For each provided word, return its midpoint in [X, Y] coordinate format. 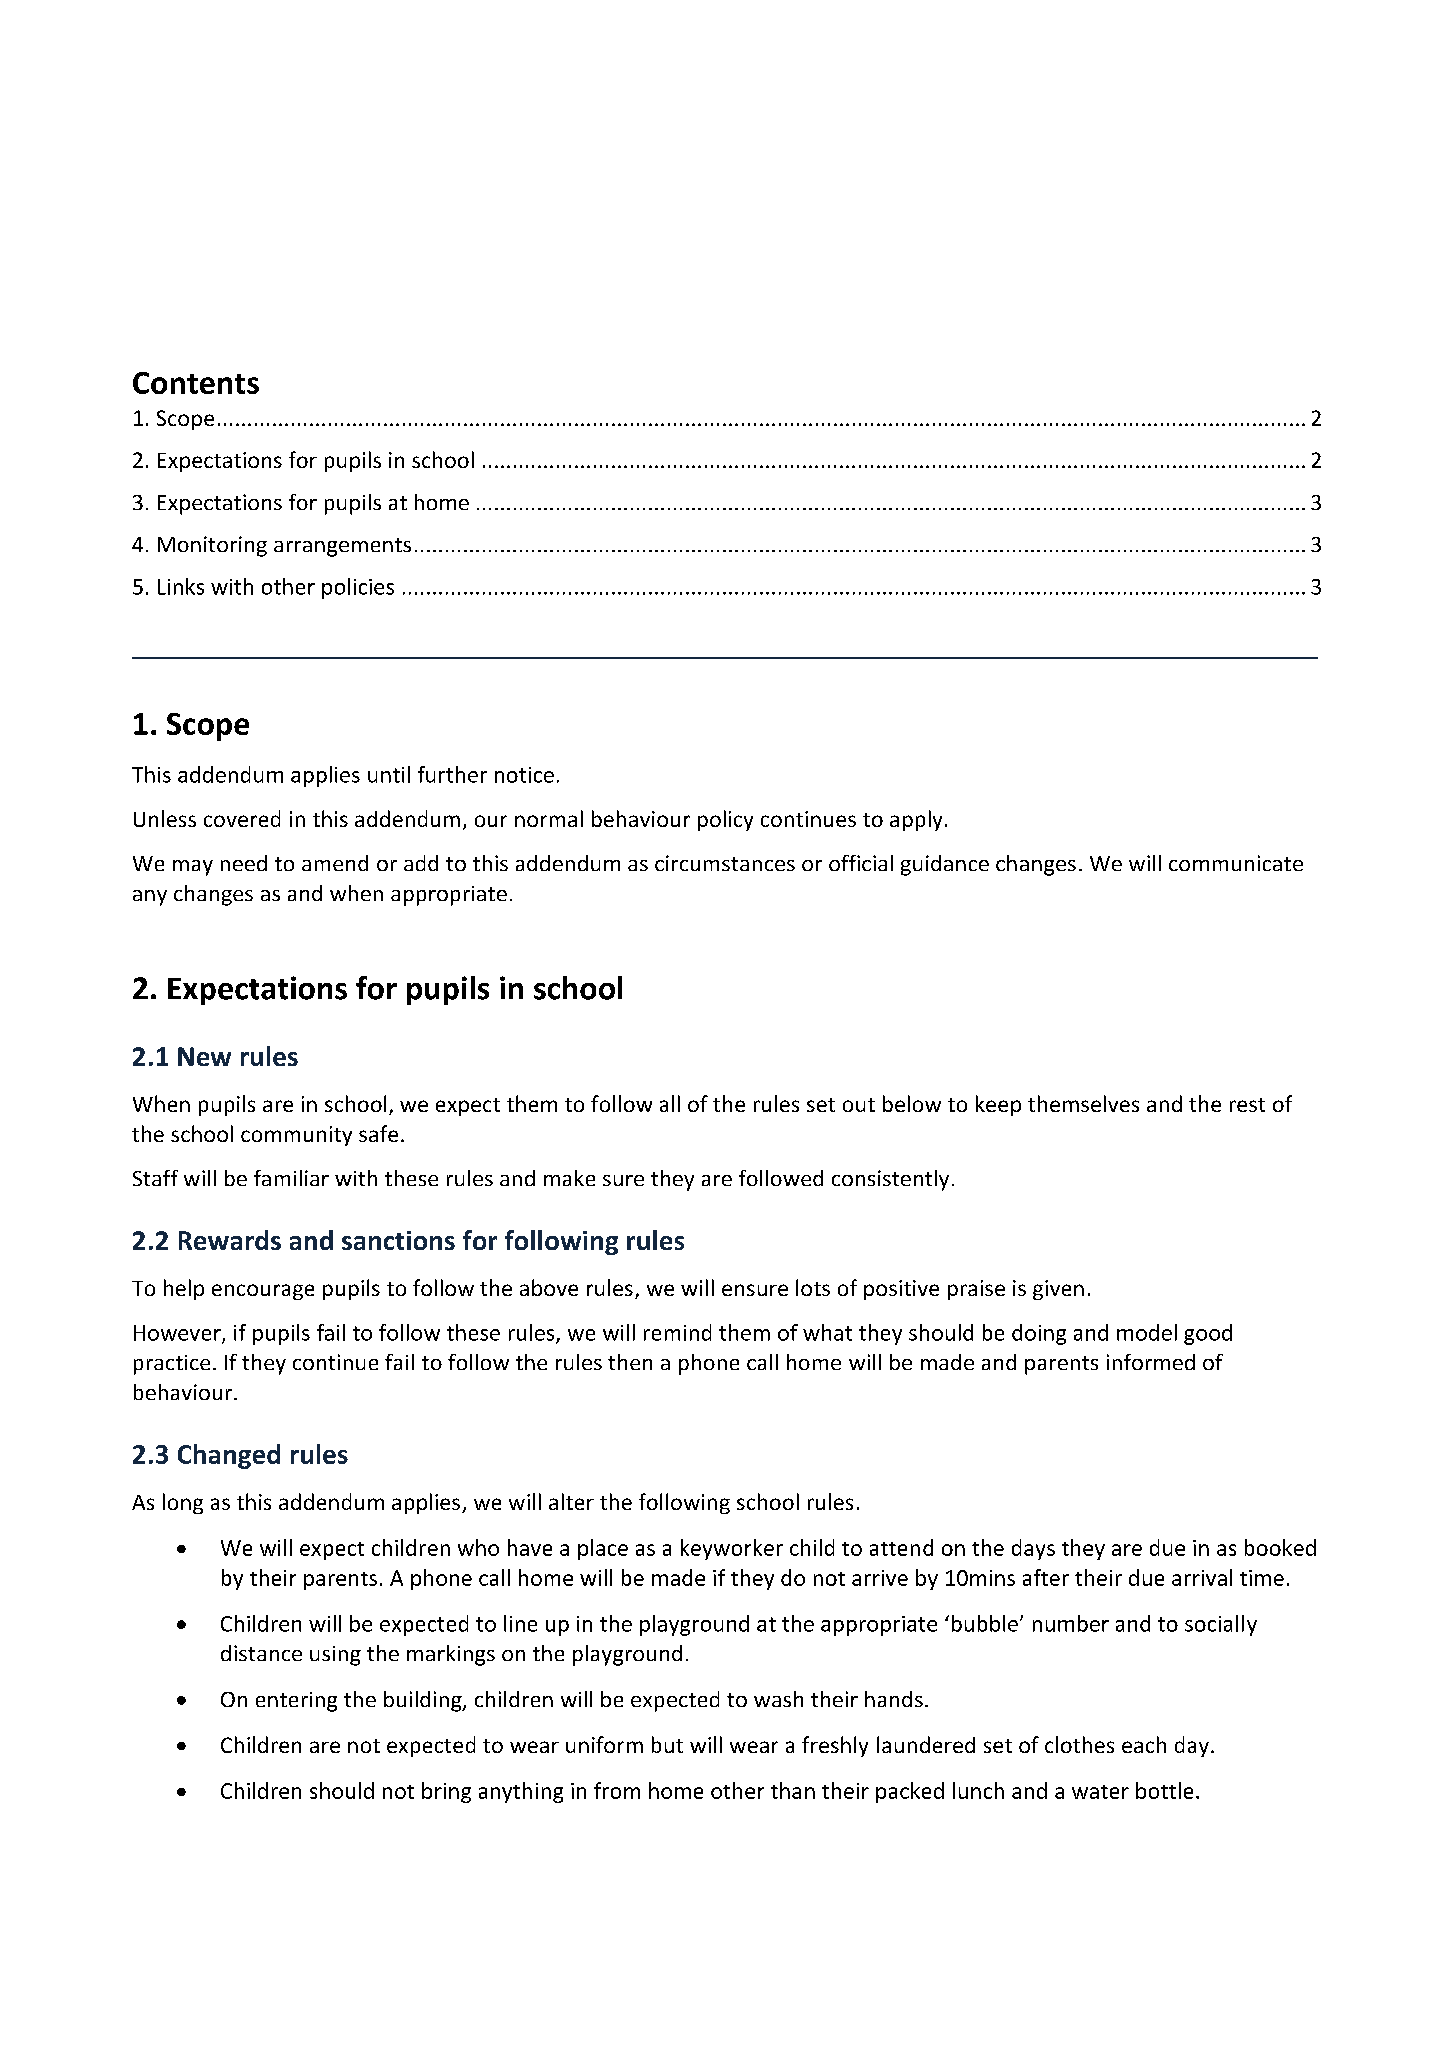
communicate [1236, 863]
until [389, 774]
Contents [196, 383]
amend [335, 863]
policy [725, 820]
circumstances [725, 863]
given [1058, 1290]
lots [813, 1287]
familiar [291, 1178]
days [1033, 1549]
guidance [945, 865]
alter [571, 1501]
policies [358, 588]
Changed [229, 1456]
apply [916, 820]
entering [296, 1702]
